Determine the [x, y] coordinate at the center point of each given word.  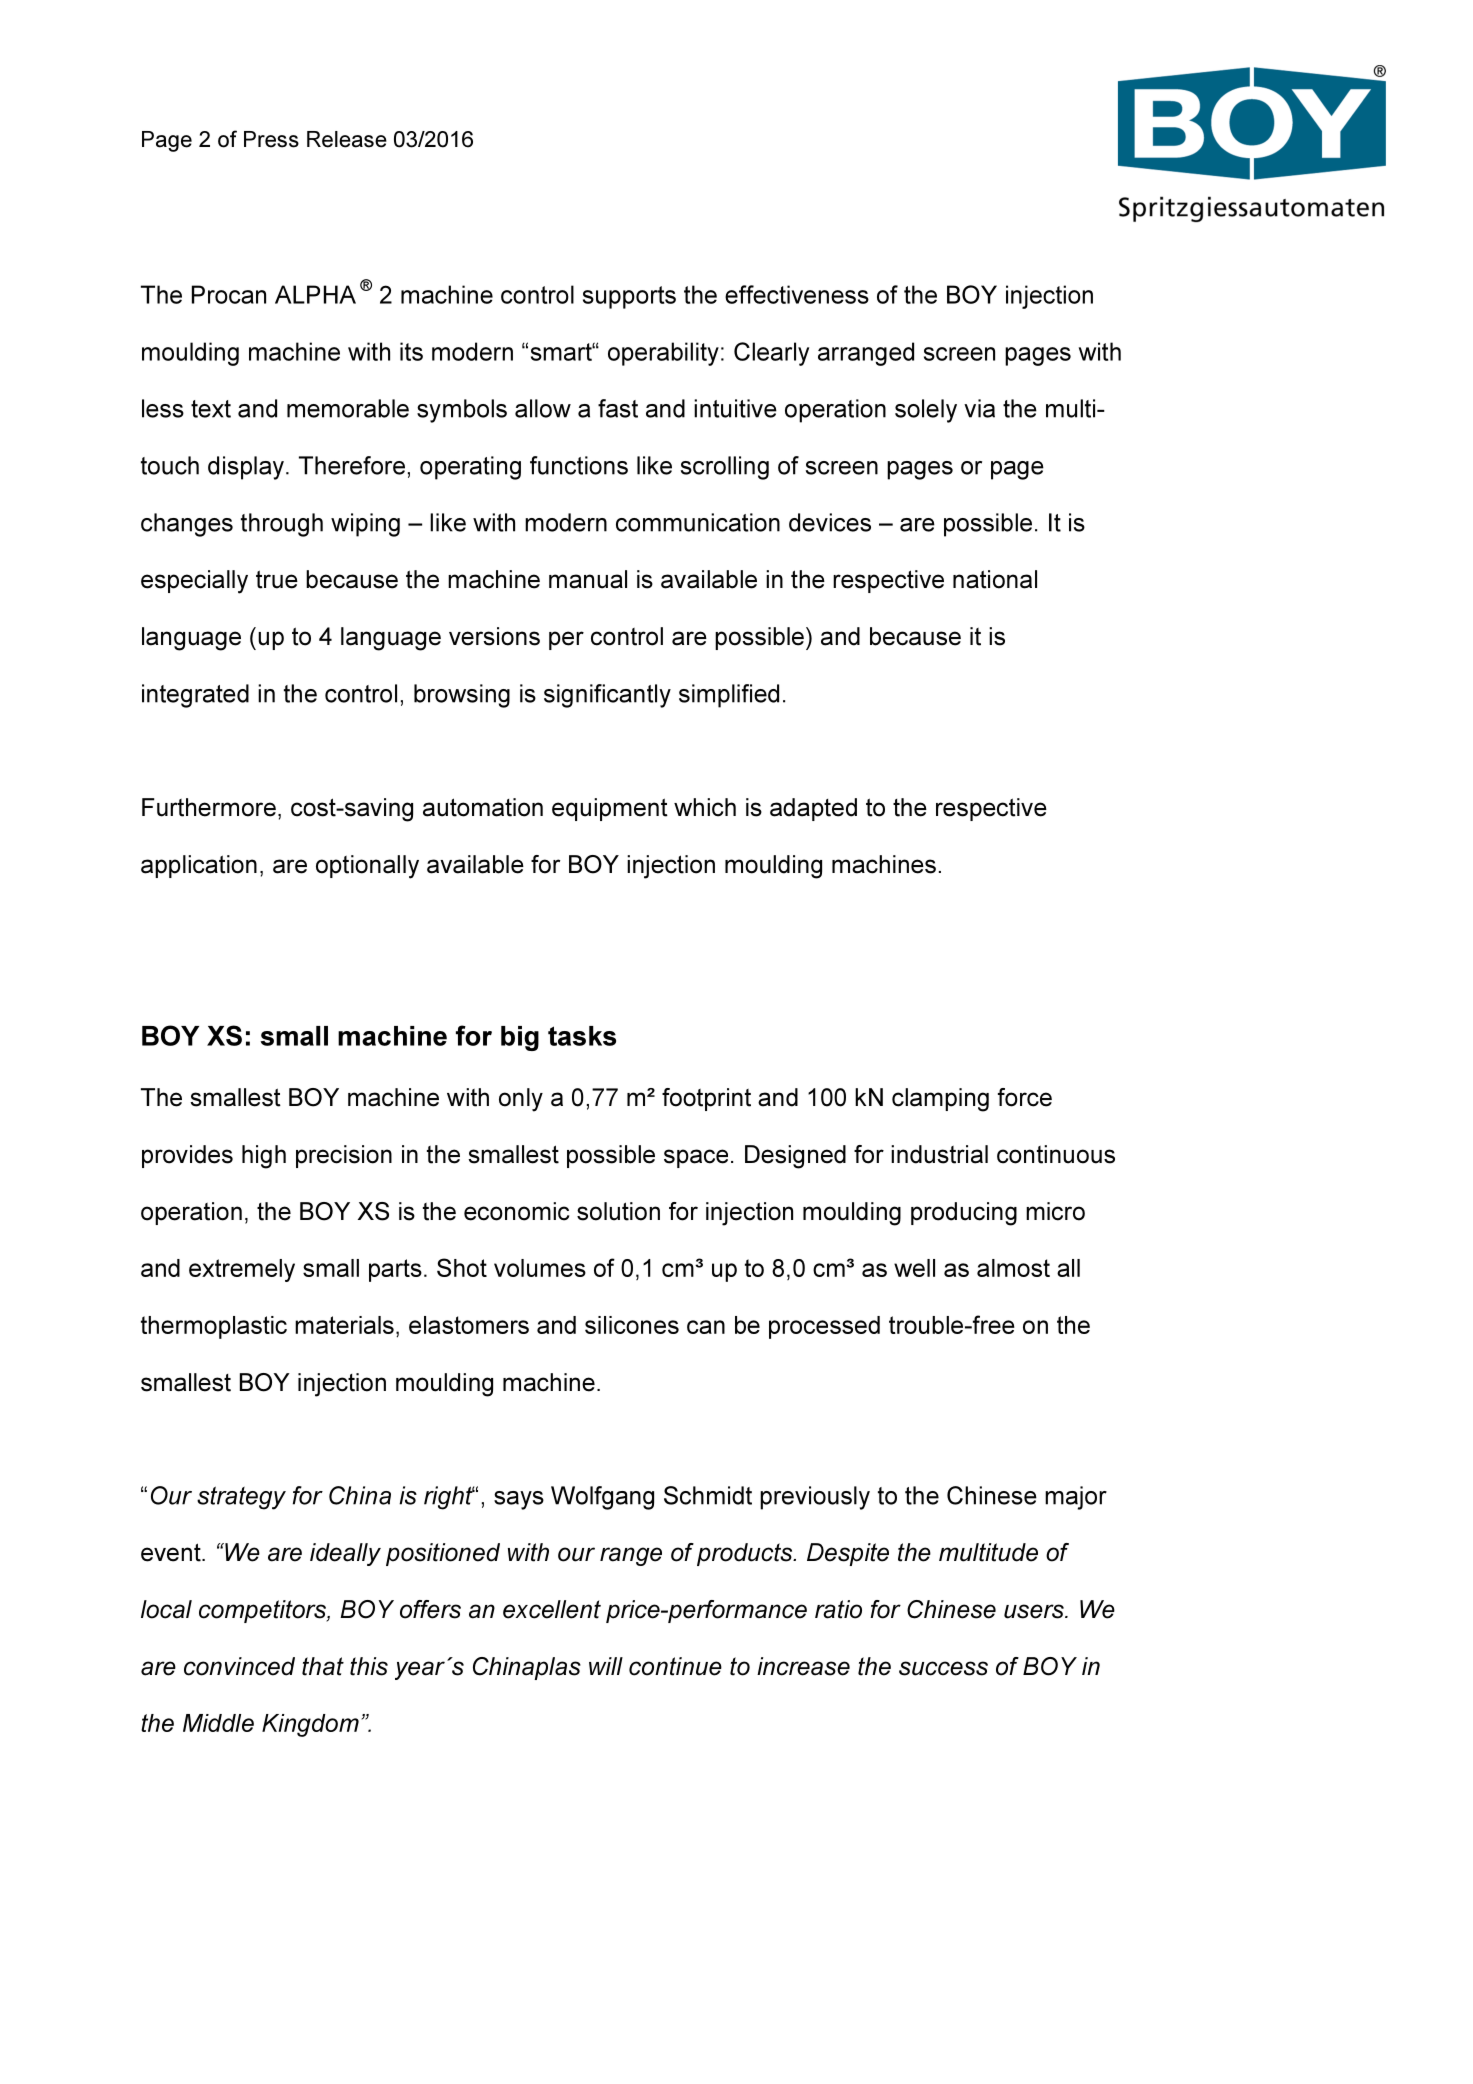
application [199, 866]
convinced [239, 1666]
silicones [632, 1325]
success [943, 1668]
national [995, 579]
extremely [242, 1270]
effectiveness [797, 294]
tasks [582, 1036]
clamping [940, 1100]
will [606, 1666]
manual [588, 579]
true [277, 579]
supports [629, 297]
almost [1013, 1268]
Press [271, 139]
